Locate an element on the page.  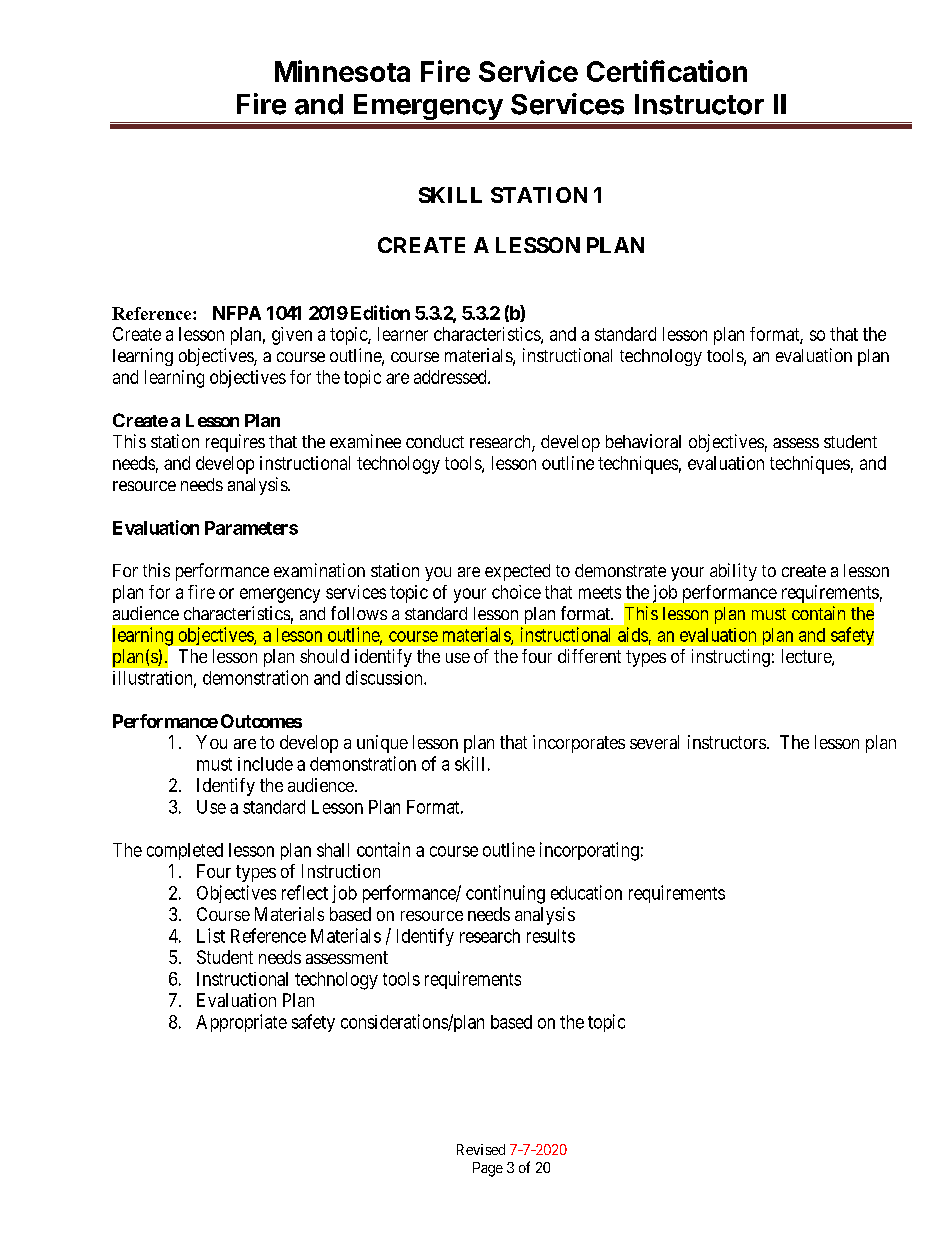
requires is located at coordinates (235, 443).
